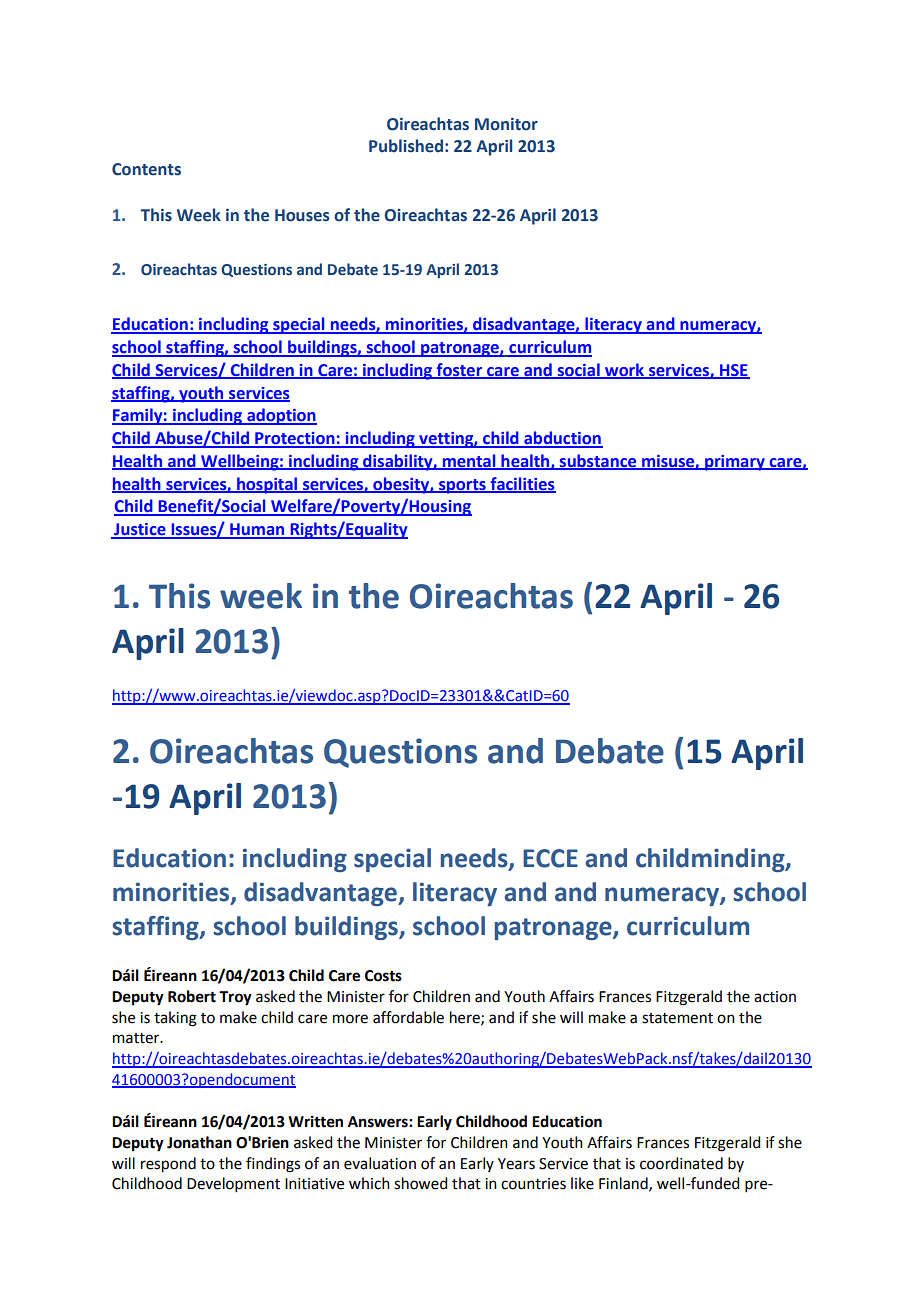 The image size is (924, 1308). I want to click on sports, so click(462, 486).
